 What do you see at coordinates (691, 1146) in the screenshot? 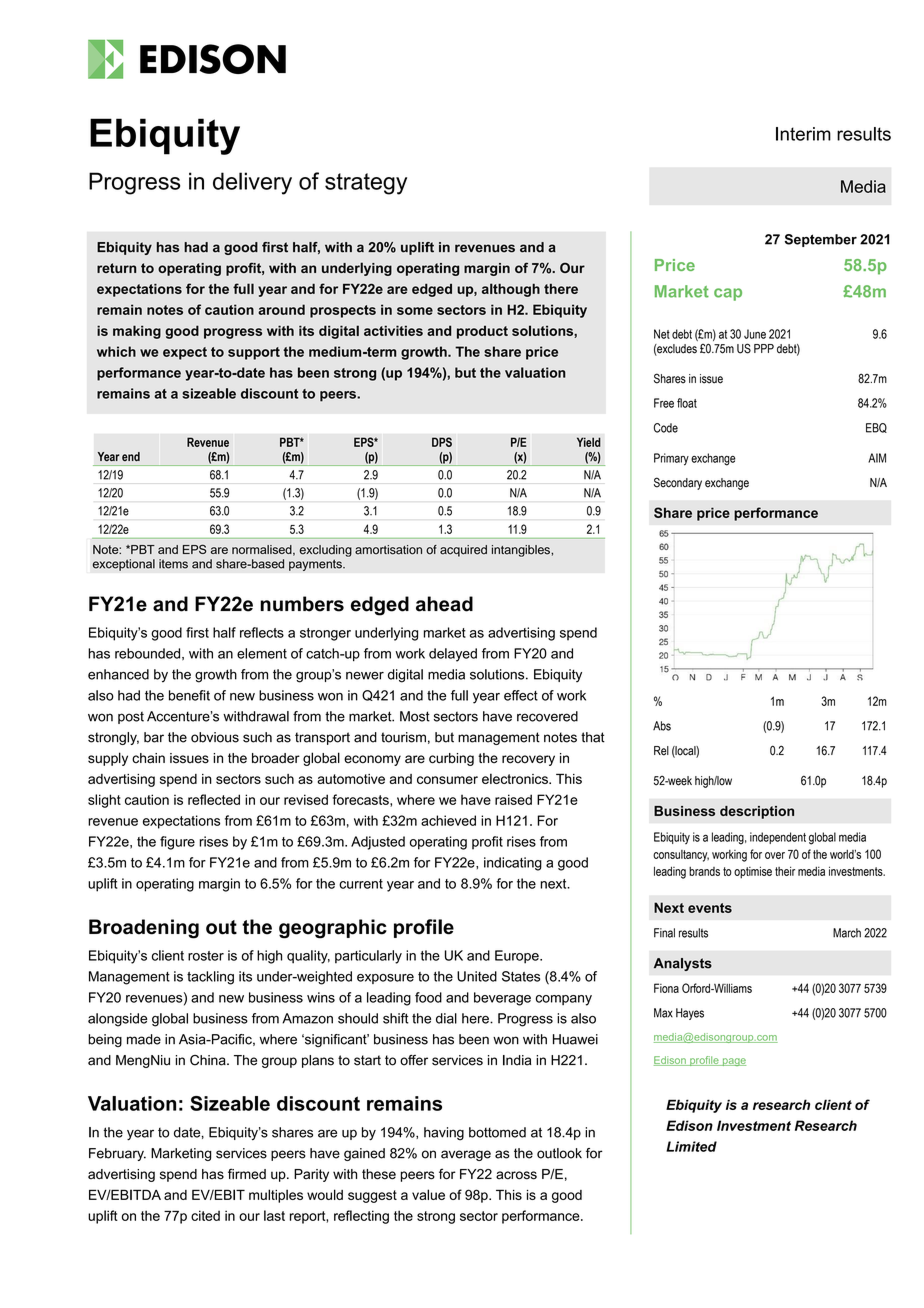
I see `Limited` at bounding box center [691, 1146].
